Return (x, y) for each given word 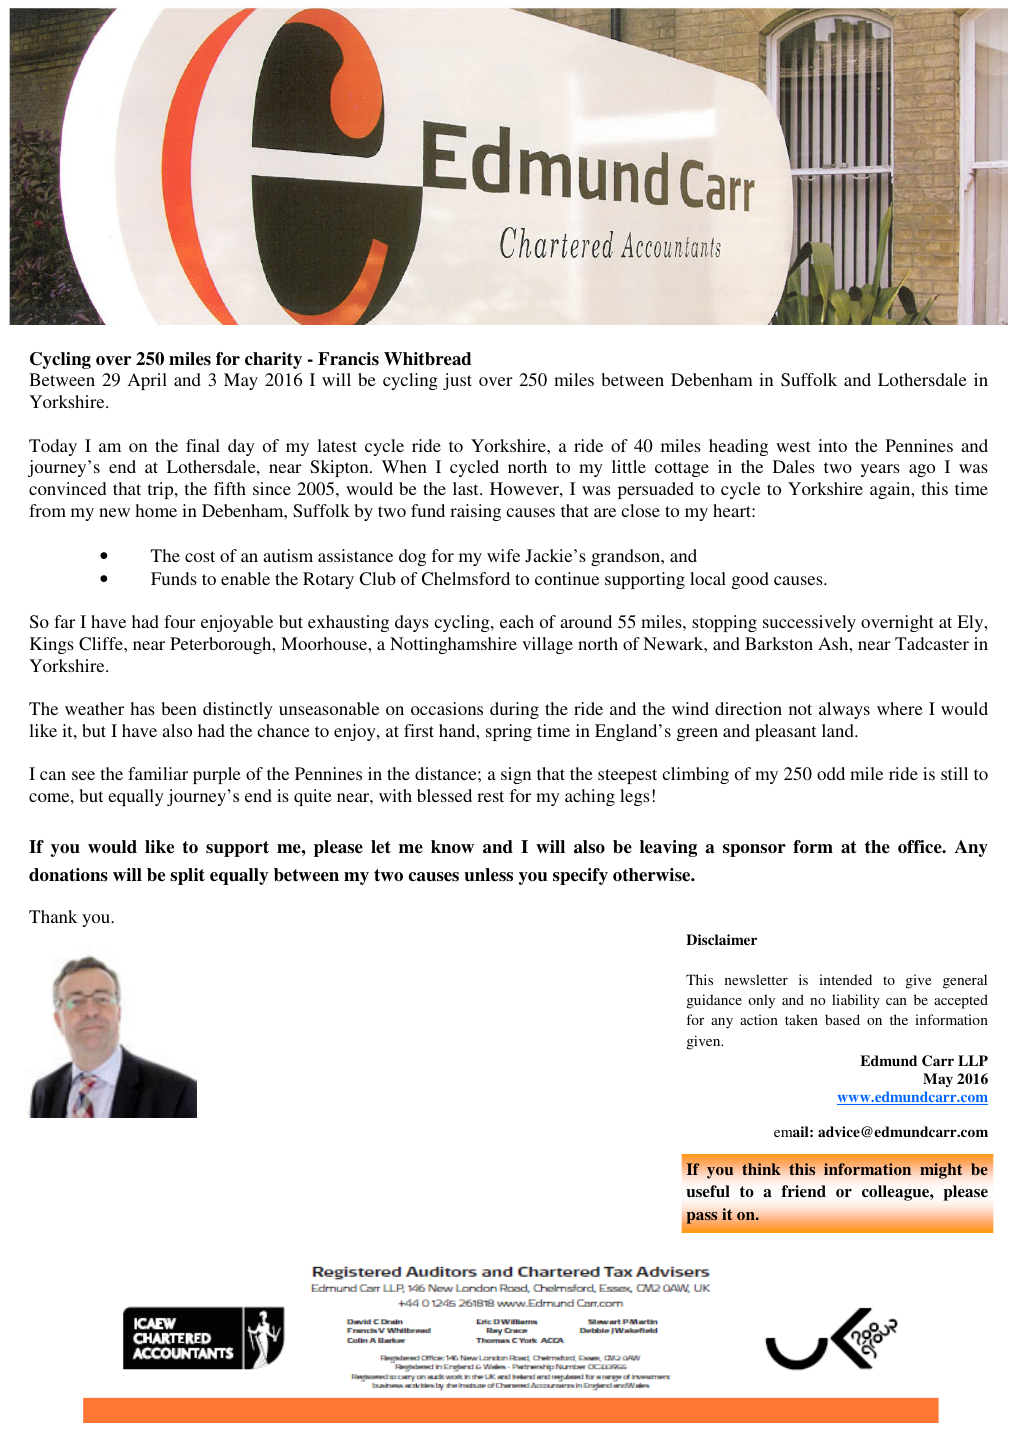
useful (708, 1191)
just (457, 381)
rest (490, 796)
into (832, 445)
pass (701, 1218)
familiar (158, 773)
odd (831, 773)
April (147, 381)
